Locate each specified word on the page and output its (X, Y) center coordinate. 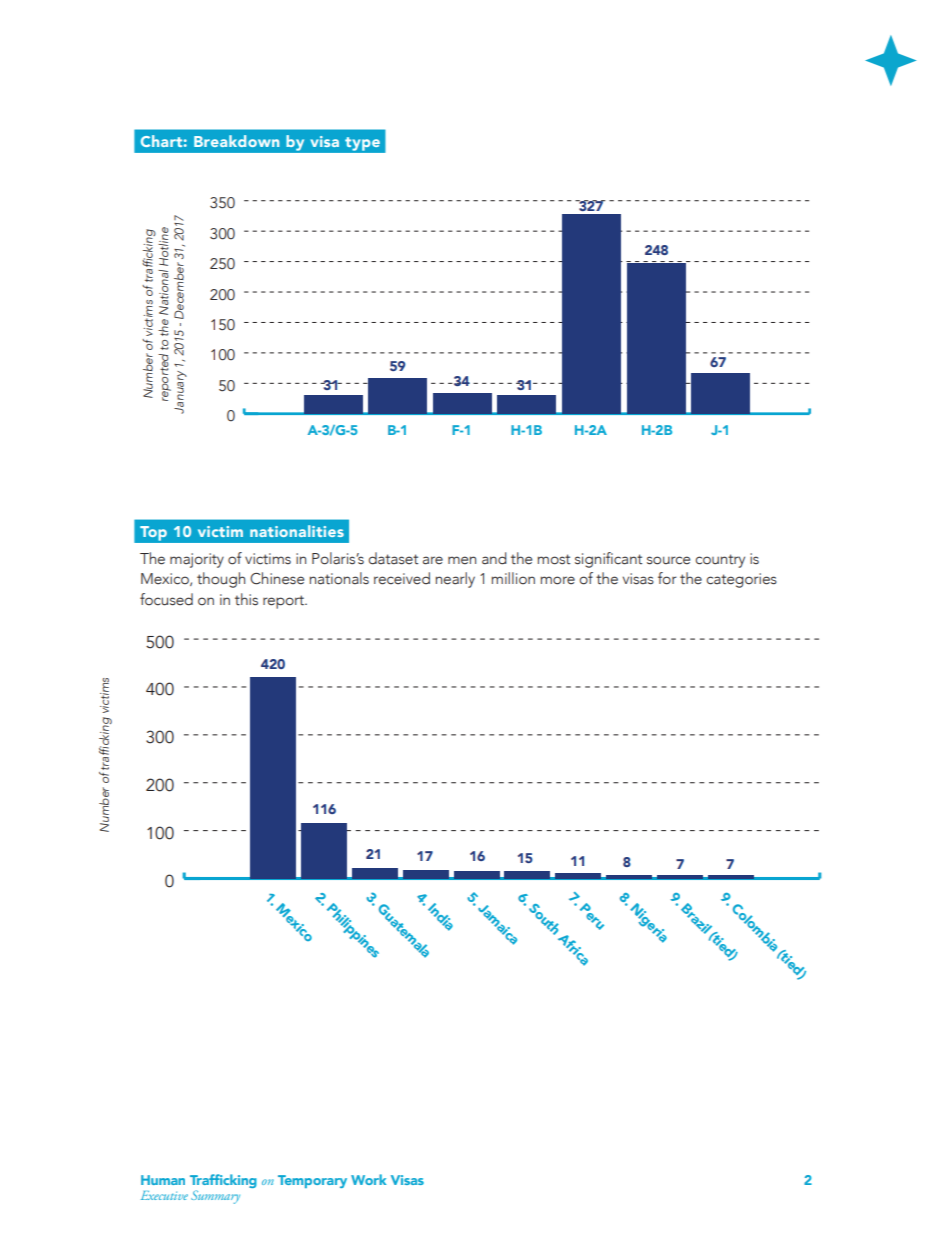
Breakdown (236, 141)
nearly (455, 580)
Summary (215, 1197)
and (494, 558)
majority (197, 560)
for (667, 578)
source (668, 560)
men (462, 560)
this (246, 599)
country (720, 561)
